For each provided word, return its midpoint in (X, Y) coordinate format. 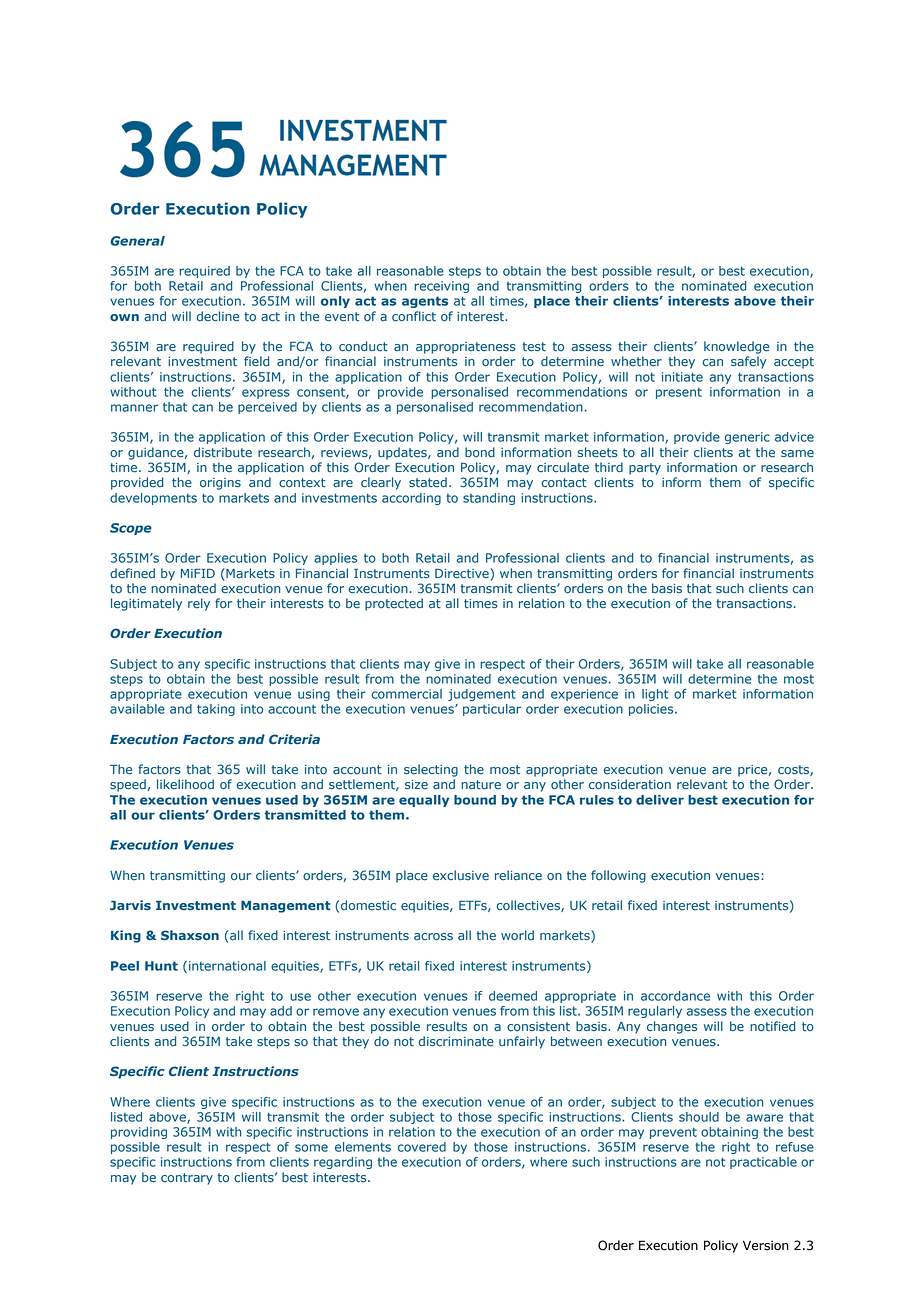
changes (672, 1027)
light (655, 695)
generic (747, 438)
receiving (441, 287)
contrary (187, 1179)
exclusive (461, 875)
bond (480, 452)
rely (199, 604)
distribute (223, 452)
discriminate (456, 1041)
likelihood (185, 784)
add (281, 1011)
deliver (660, 800)
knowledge (736, 347)
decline (218, 316)
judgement (482, 695)
